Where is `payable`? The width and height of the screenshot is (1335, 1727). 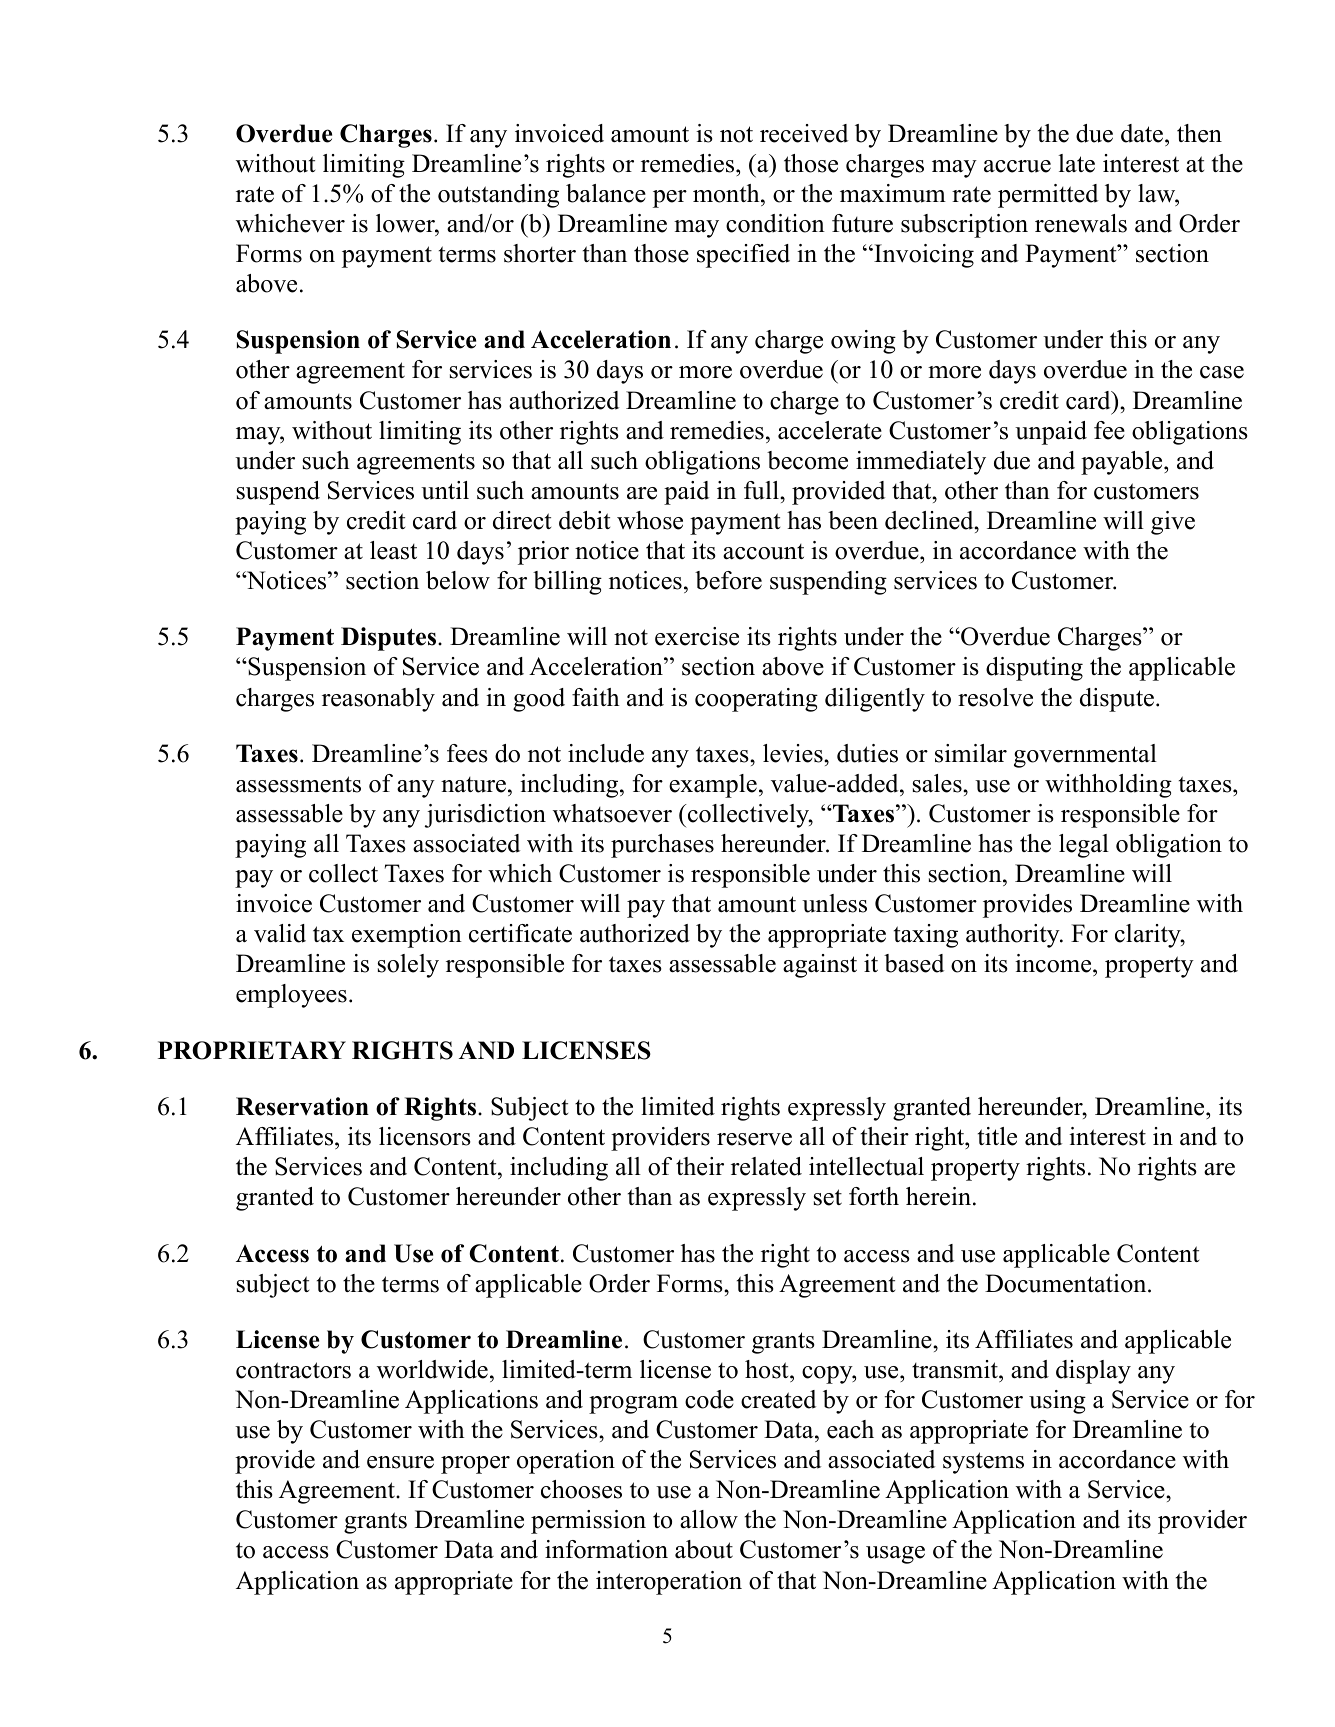
payable is located at coordinates (1121, 463).
